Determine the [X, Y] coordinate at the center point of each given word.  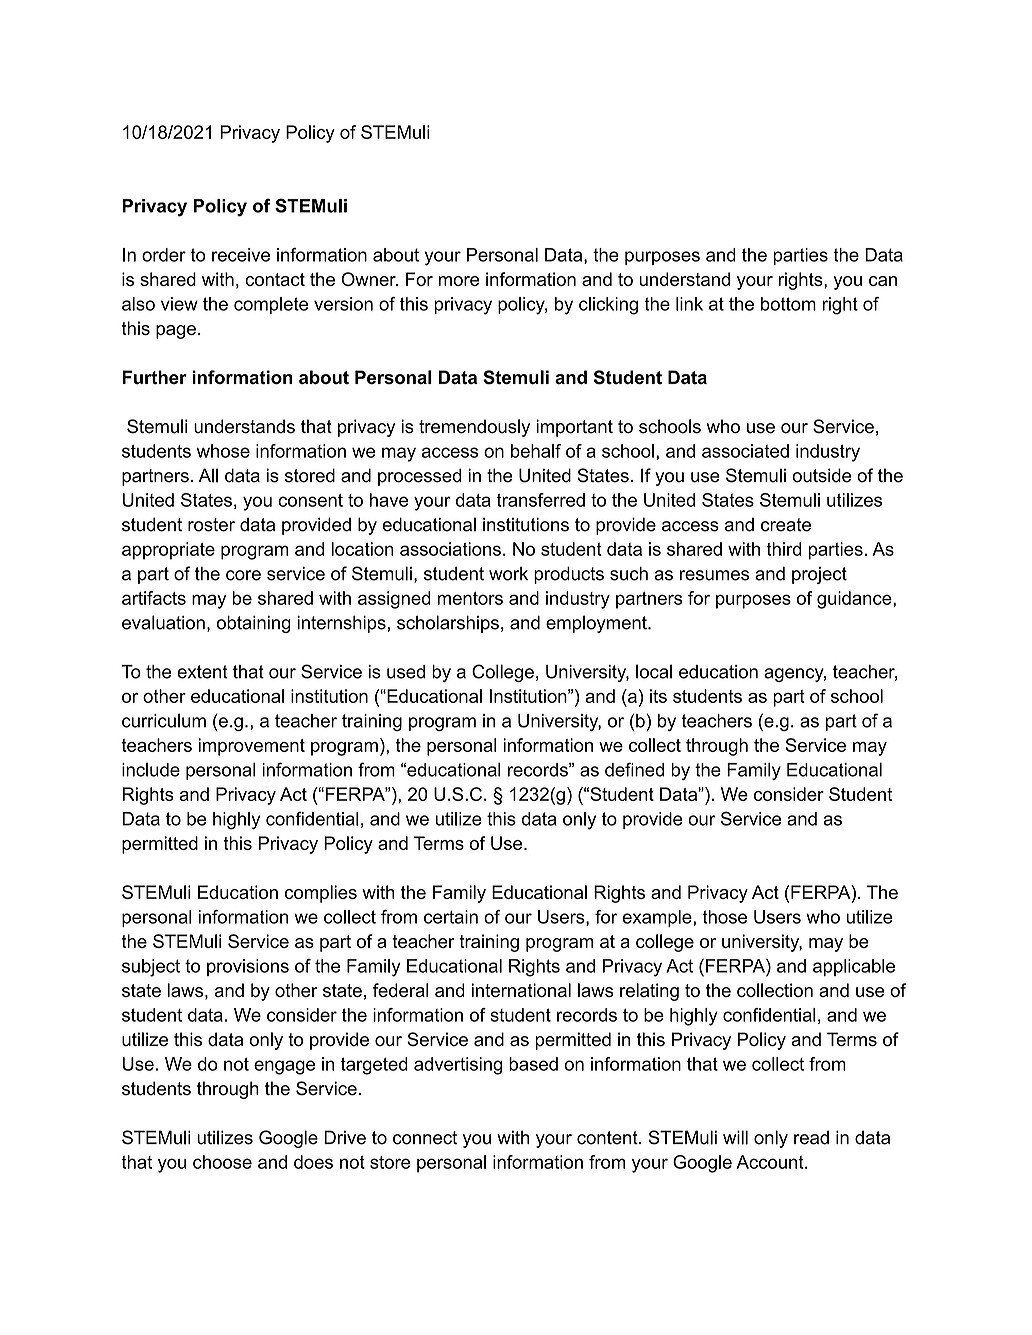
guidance [855, 600]
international [521, 990]
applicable [854, 967]
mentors [470, 598]
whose [223, 451]
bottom [788, 304]
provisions [248, 967]
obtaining [254, 624]
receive [241, 255]
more [459, 281]
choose [222, 1162]
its [658, 696]
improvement [252, 747]
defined [634, 769]
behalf [536, 451]
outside [821, 475]
